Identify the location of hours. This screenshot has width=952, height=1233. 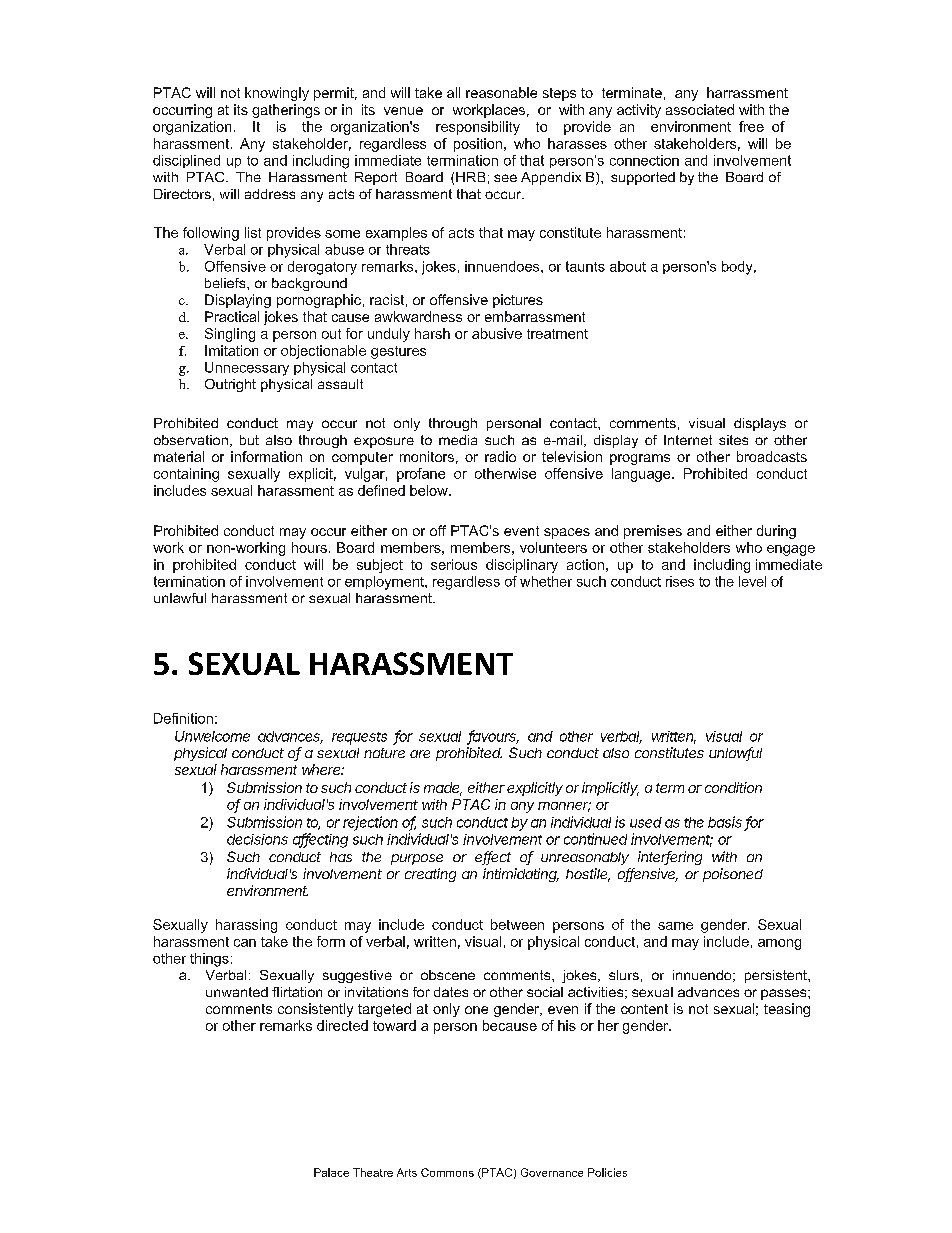
(309, 547).
